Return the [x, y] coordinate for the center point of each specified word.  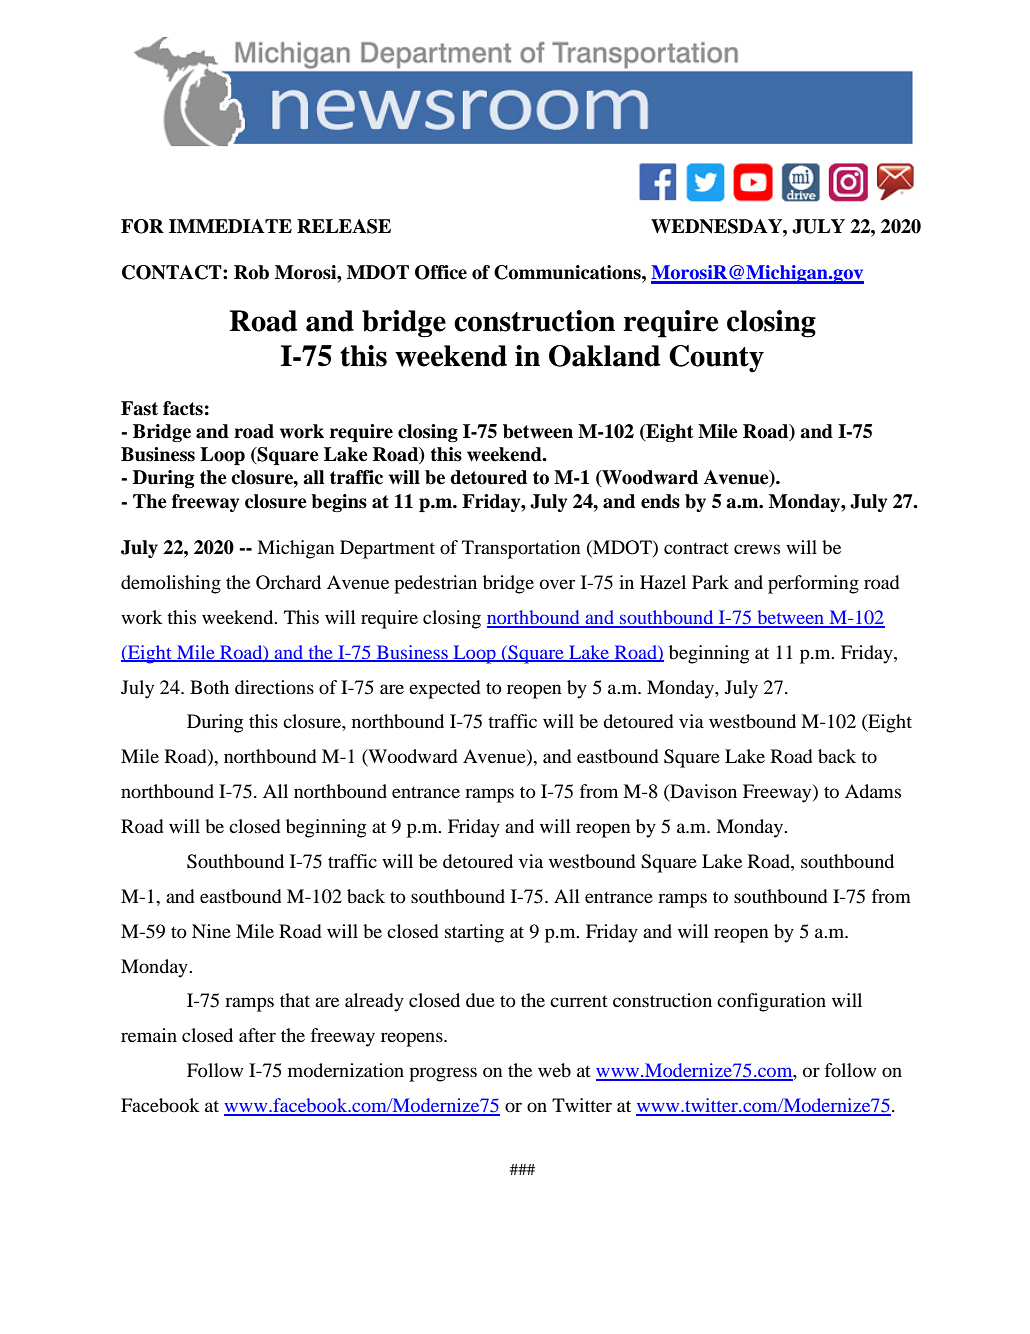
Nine [211, 931]
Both [209, 687]
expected [445, 689]
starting [474, 933]
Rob [251, 272]
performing [813, 584]
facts [183, 408]
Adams [873, 791]
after [257, 1035]
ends [660, 501]
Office [441, 272]
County [716, 359]
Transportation [521, 549]
